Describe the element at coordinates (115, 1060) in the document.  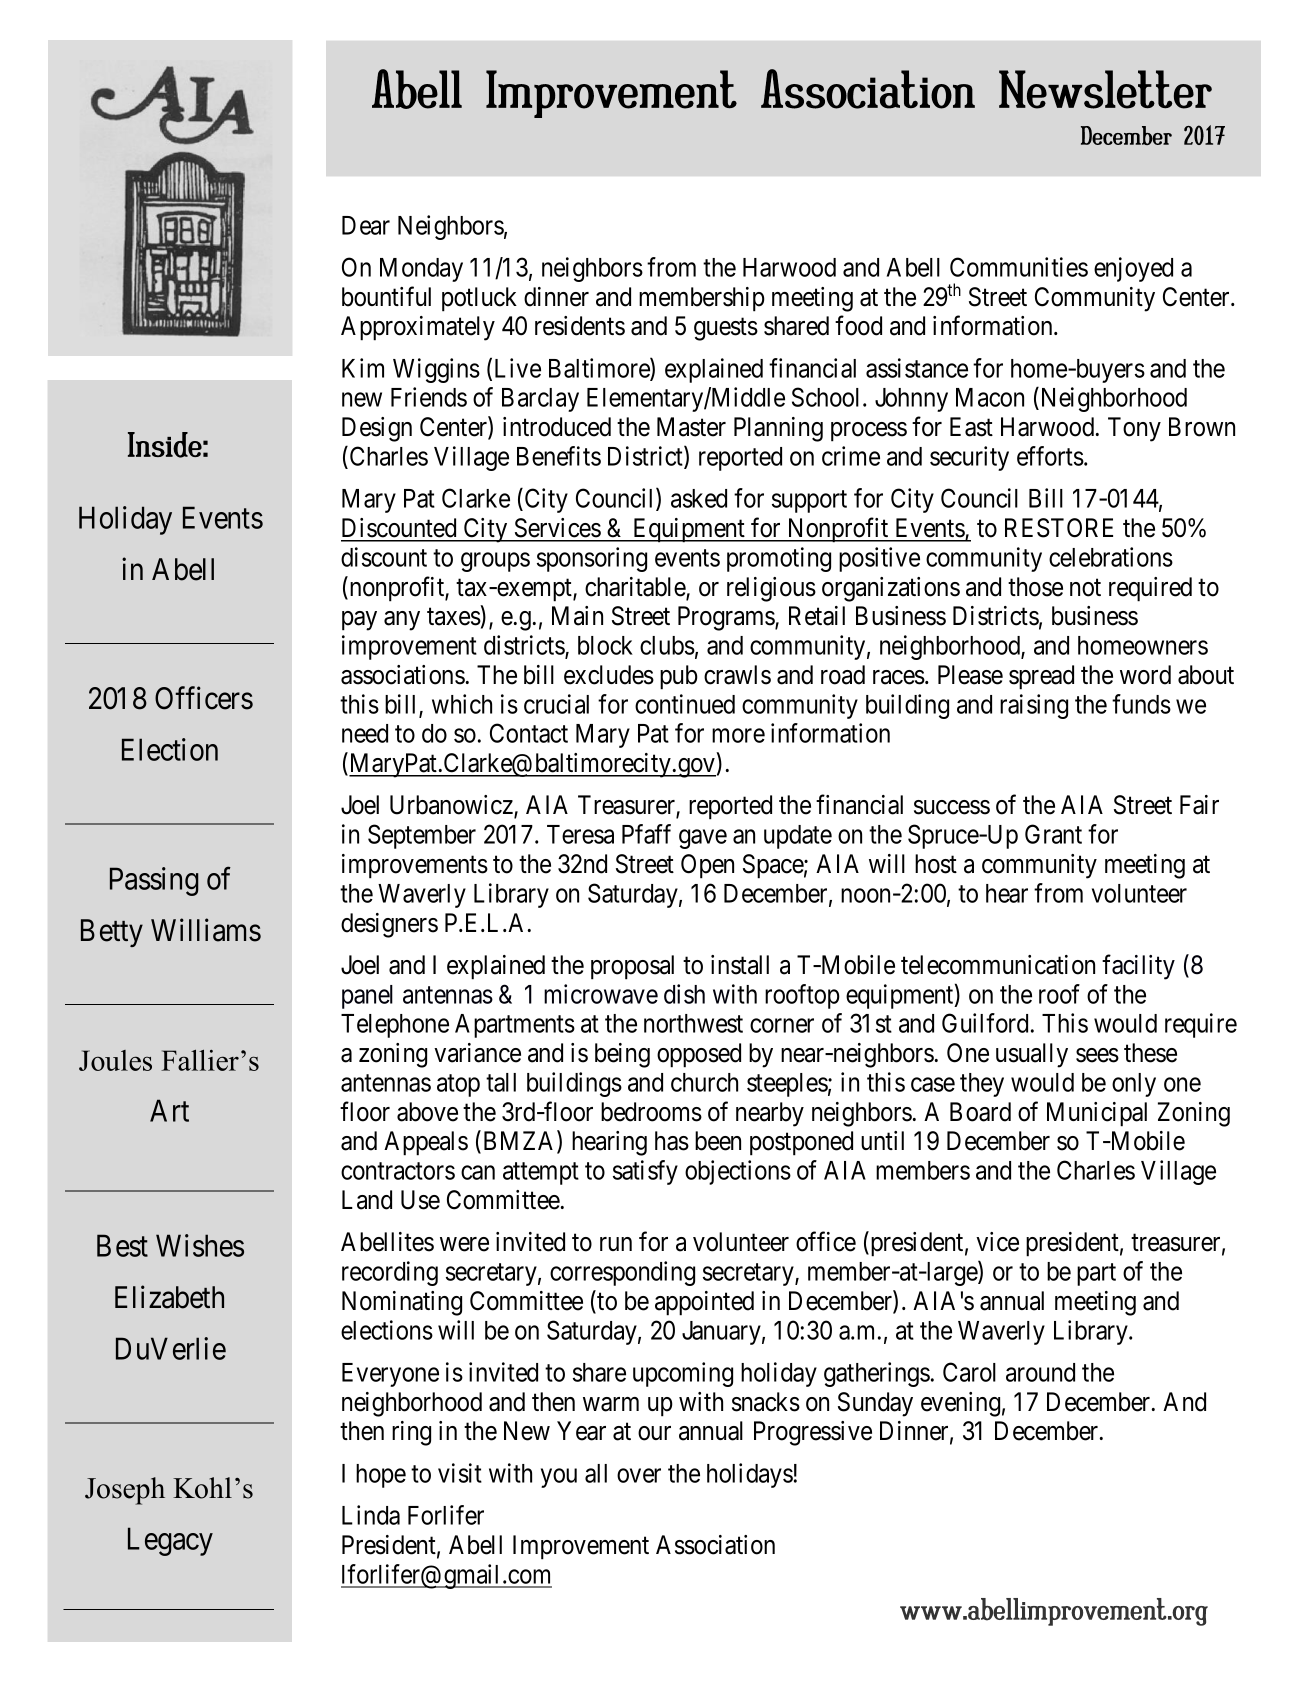
I see `Joules` at that location.
